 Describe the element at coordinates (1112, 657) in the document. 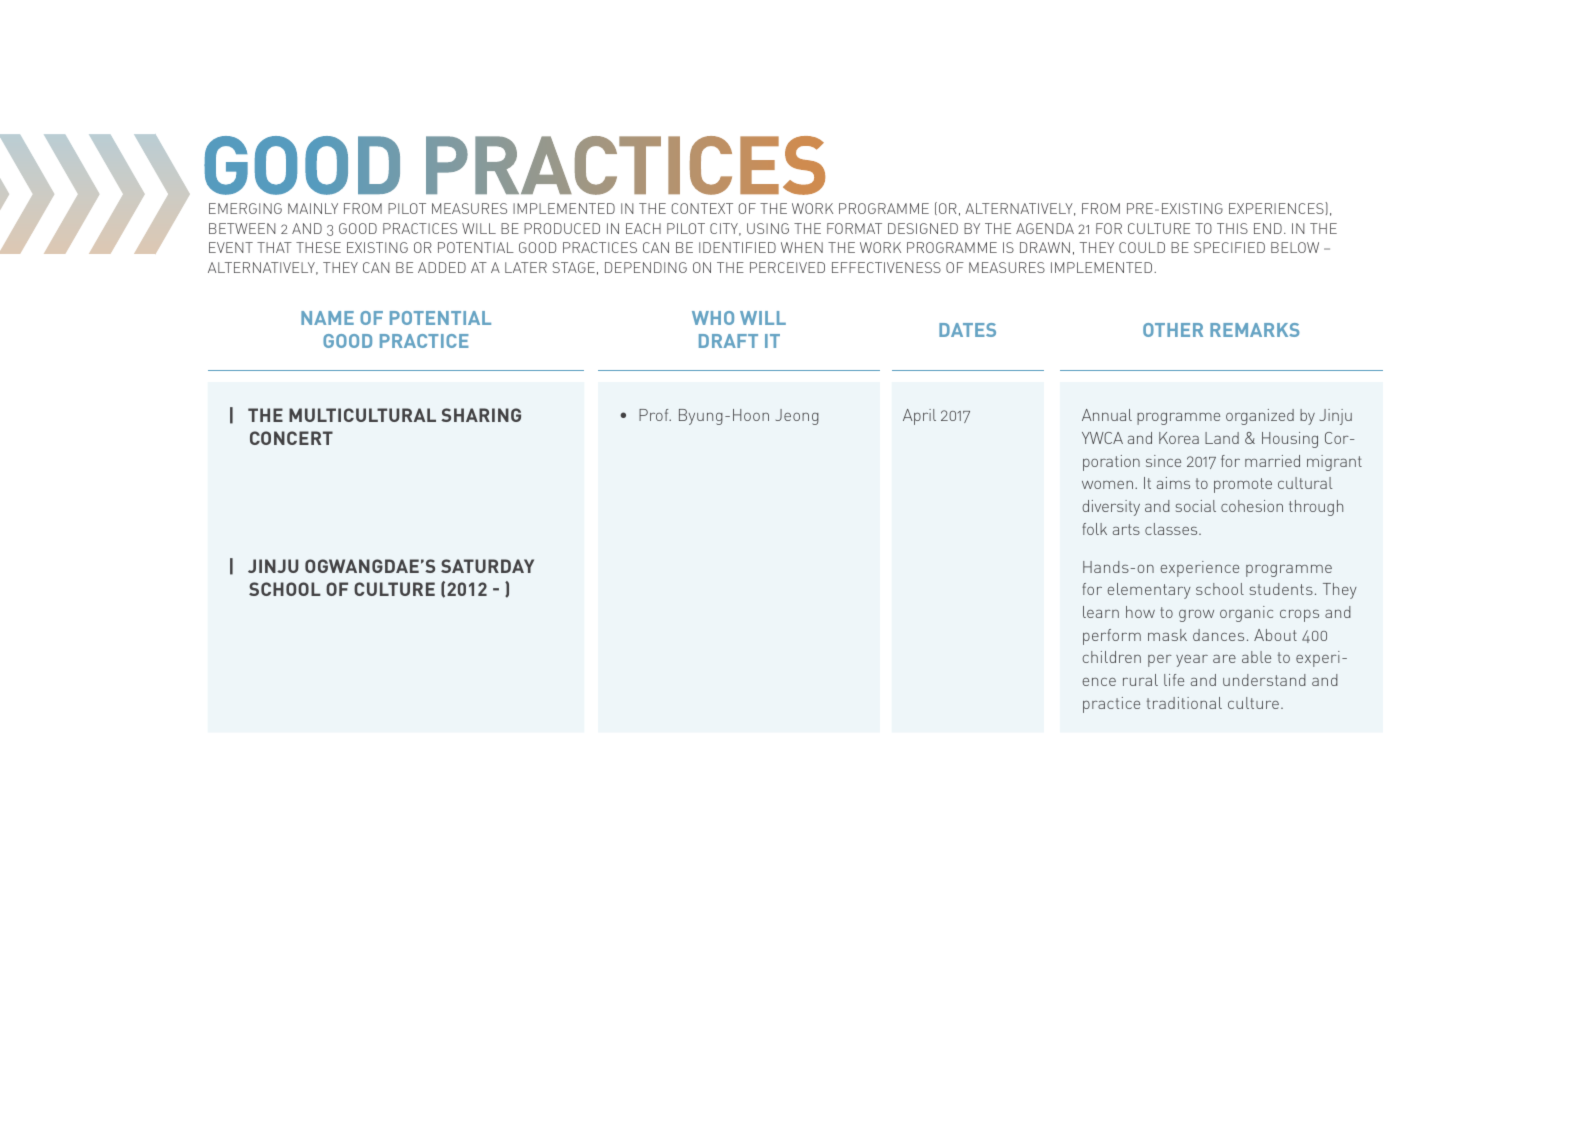

I see `children` at that location.
